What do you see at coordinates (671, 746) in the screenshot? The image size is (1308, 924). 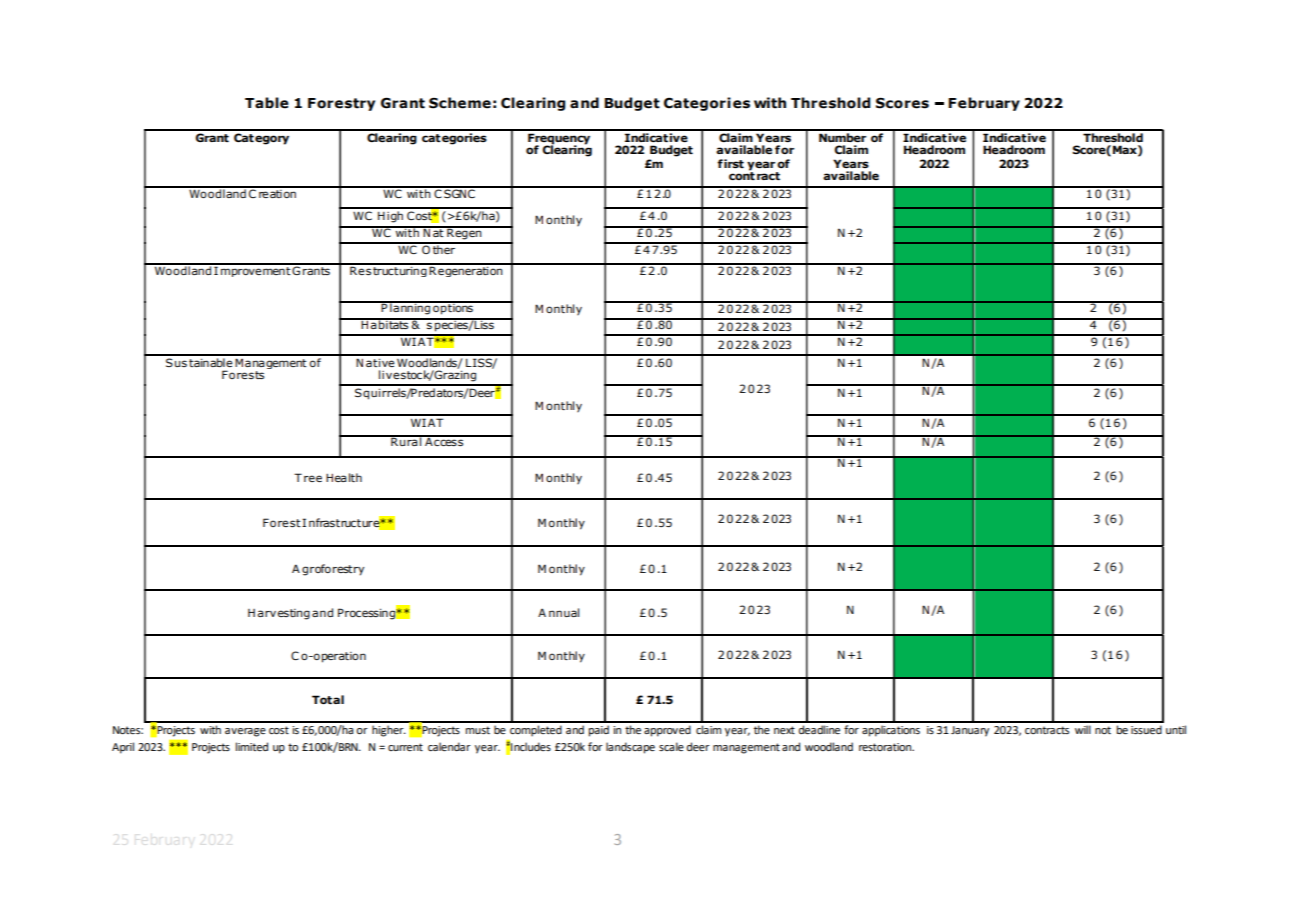 I see `scale` at bounding box center [671, 746].
